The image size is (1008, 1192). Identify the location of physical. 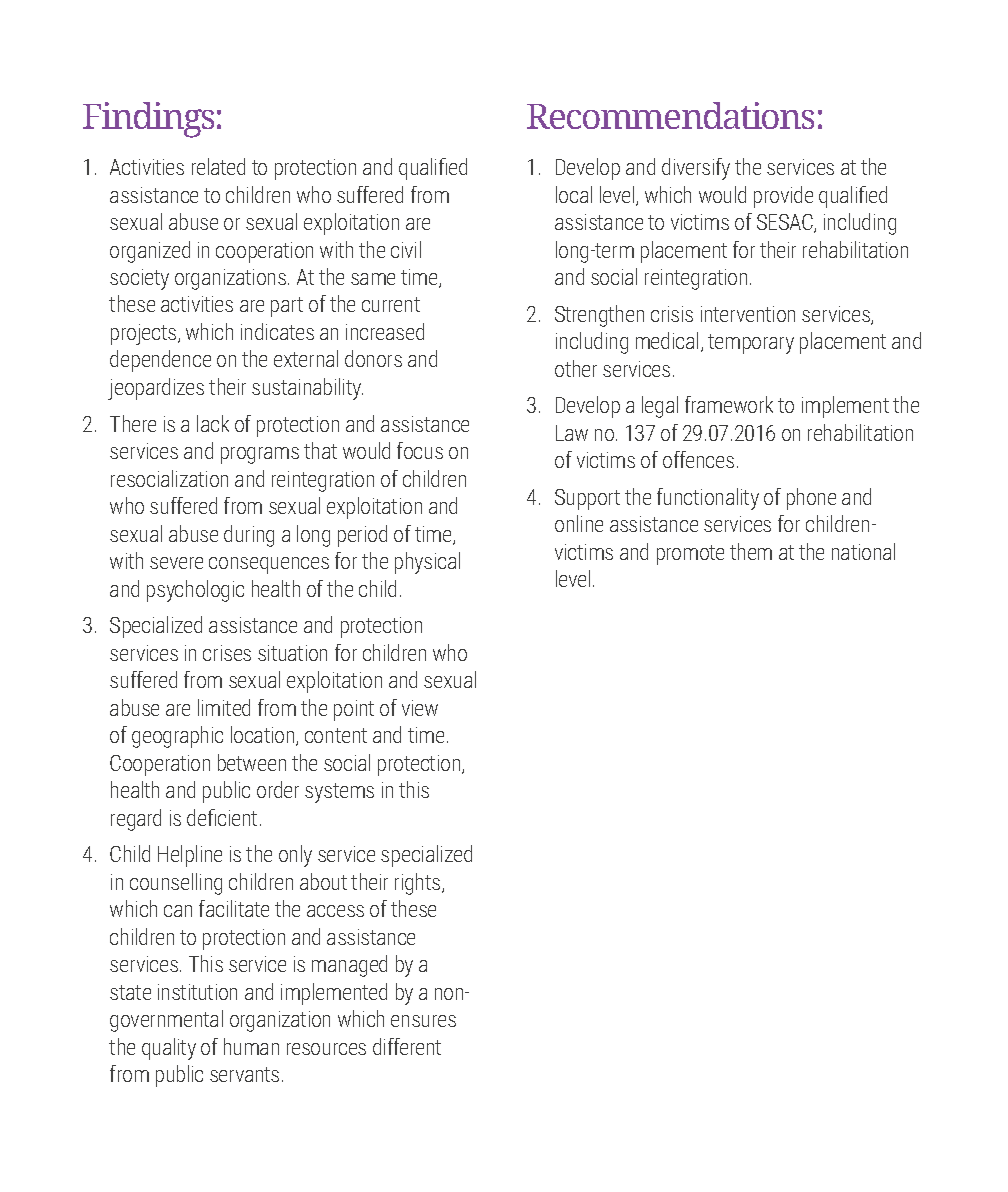
(427, 563).
